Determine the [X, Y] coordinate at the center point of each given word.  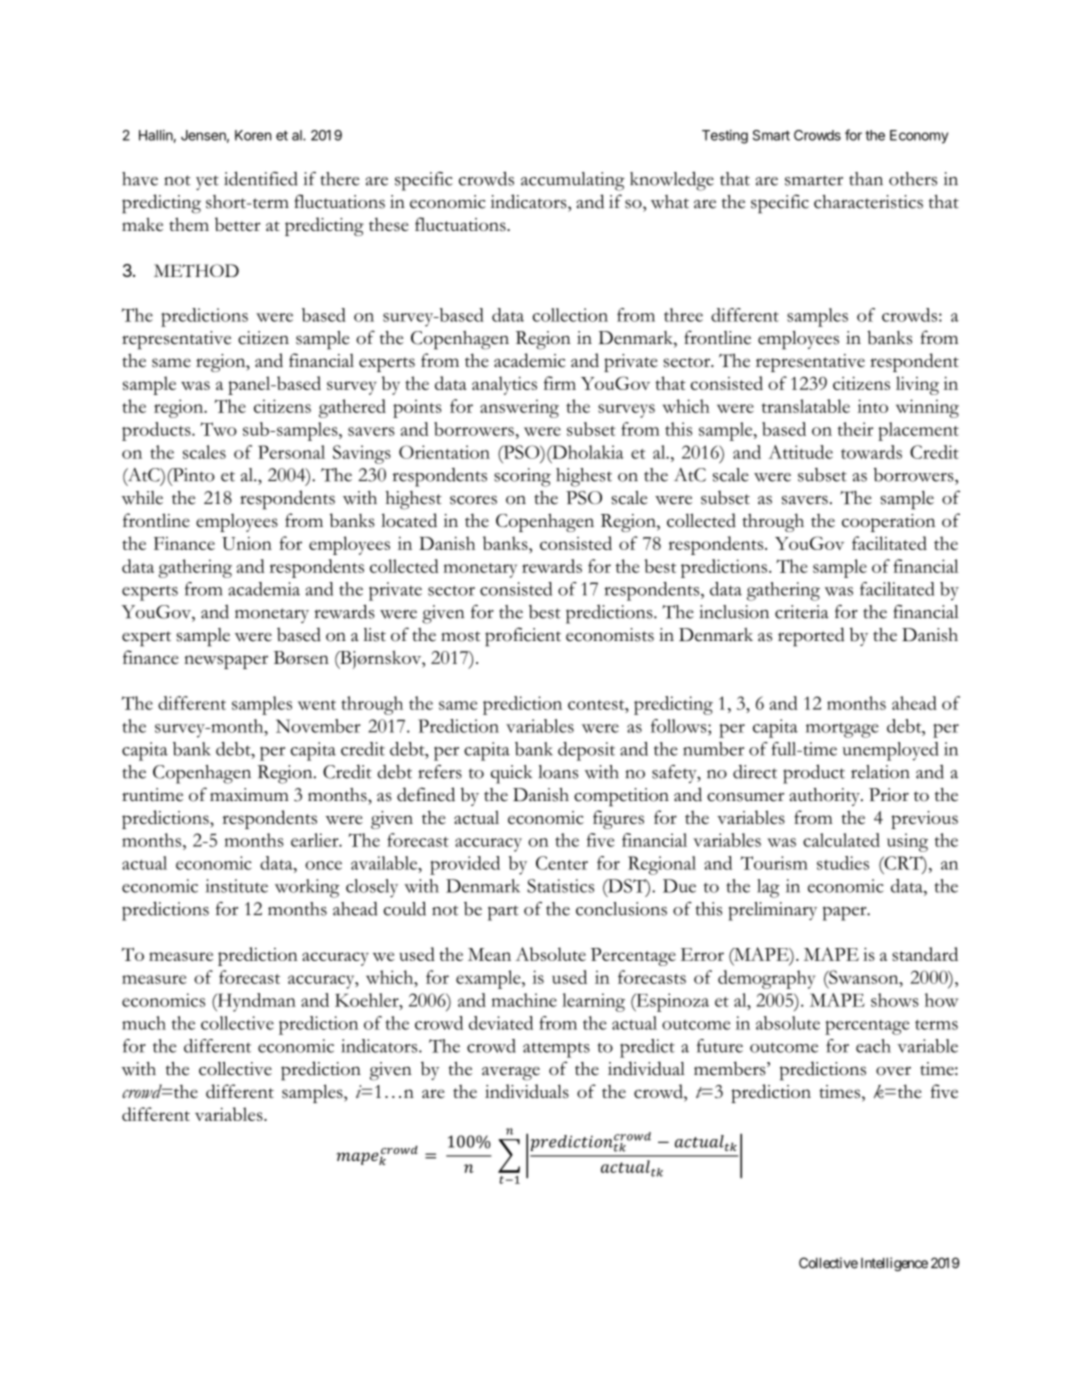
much [144, 1023]
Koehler [368, 1000]
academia [264, 589]
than [866, 179]
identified [261, 178]
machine [524, 1000]
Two [218, 429]
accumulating [573, 181]
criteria [802, 612]
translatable [806, 406]
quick [511, 774]
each [873, 1046]
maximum [249, 794]
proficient [523, 637]
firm [560, 383]
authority [825, 797]
